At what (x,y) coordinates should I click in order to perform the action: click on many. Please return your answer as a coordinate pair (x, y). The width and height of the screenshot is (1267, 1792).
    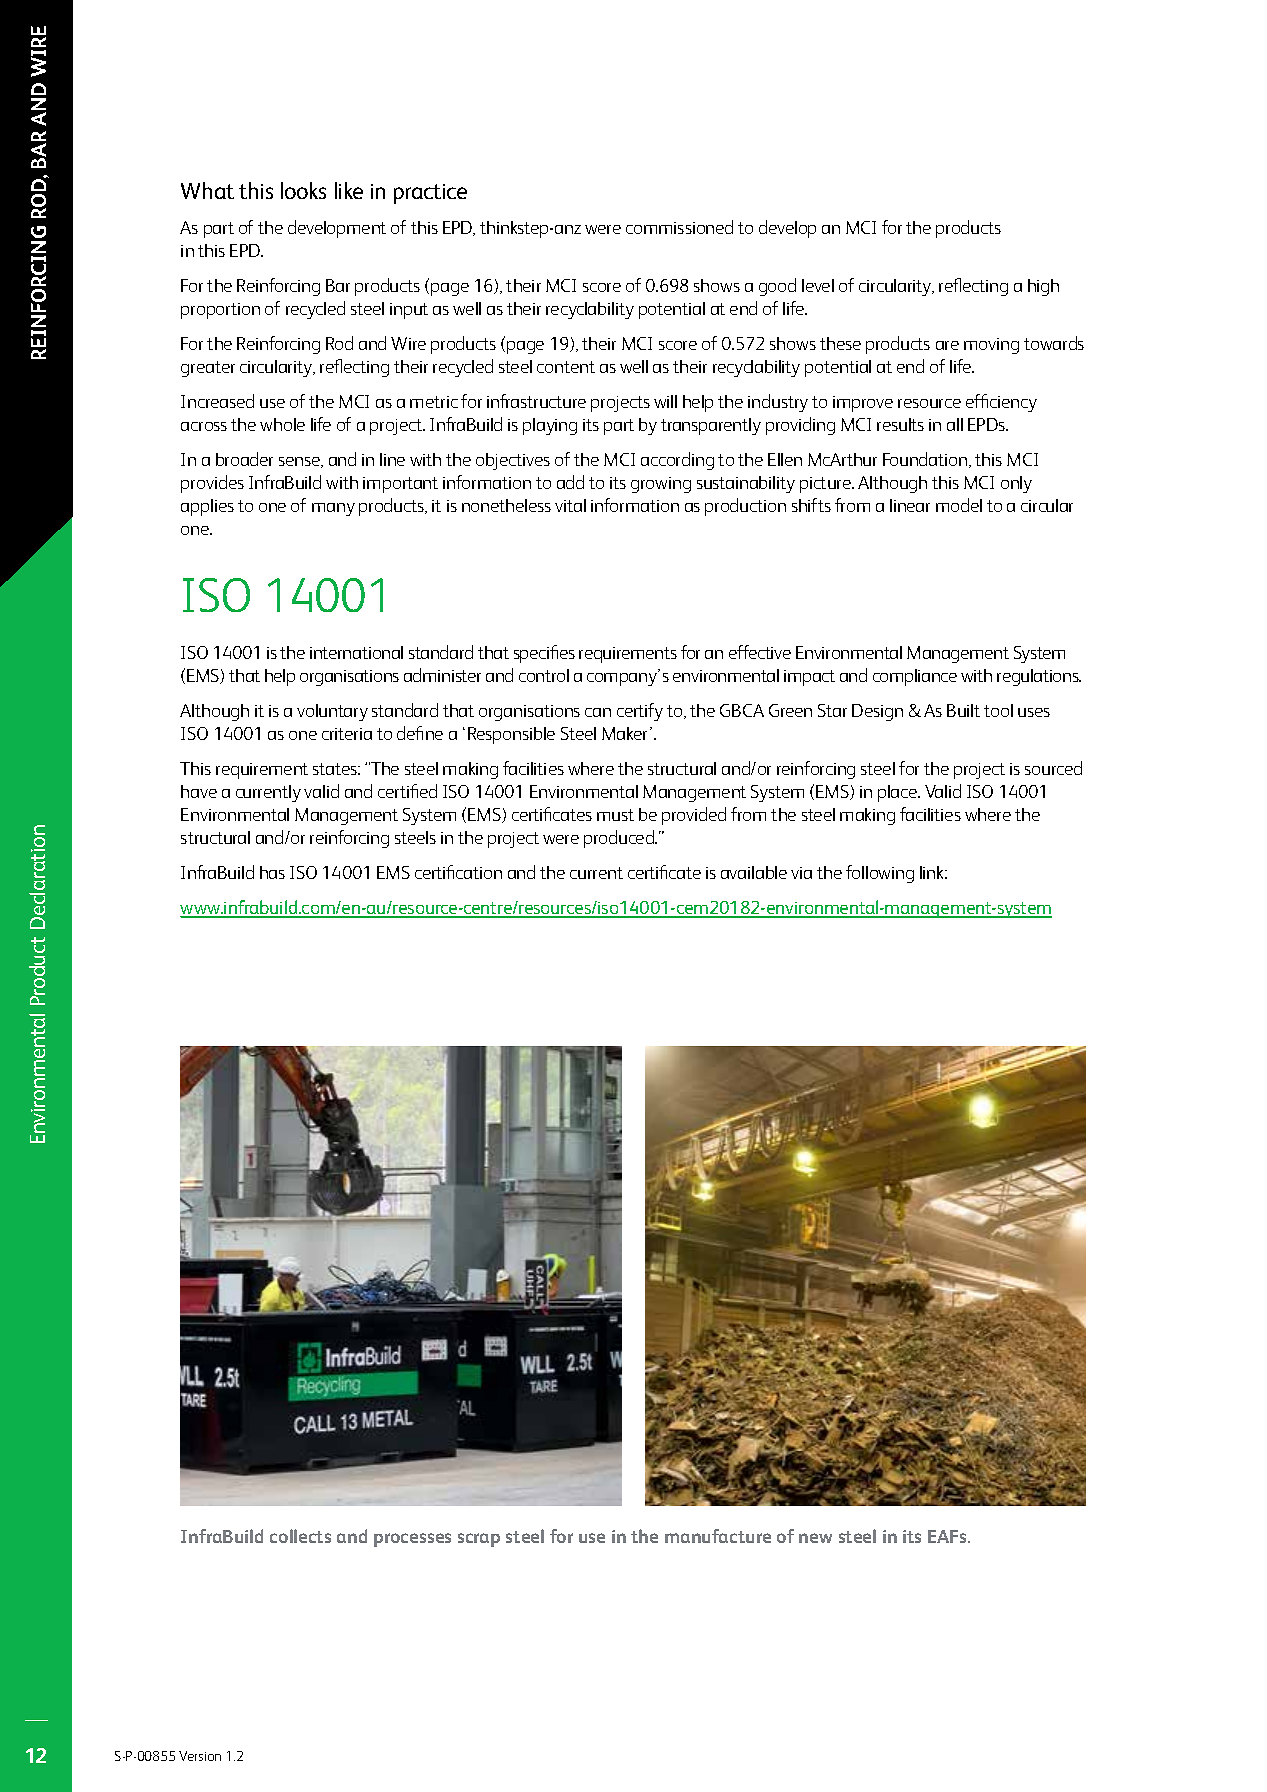
    Looking at the image, I should click on (333, 509).
